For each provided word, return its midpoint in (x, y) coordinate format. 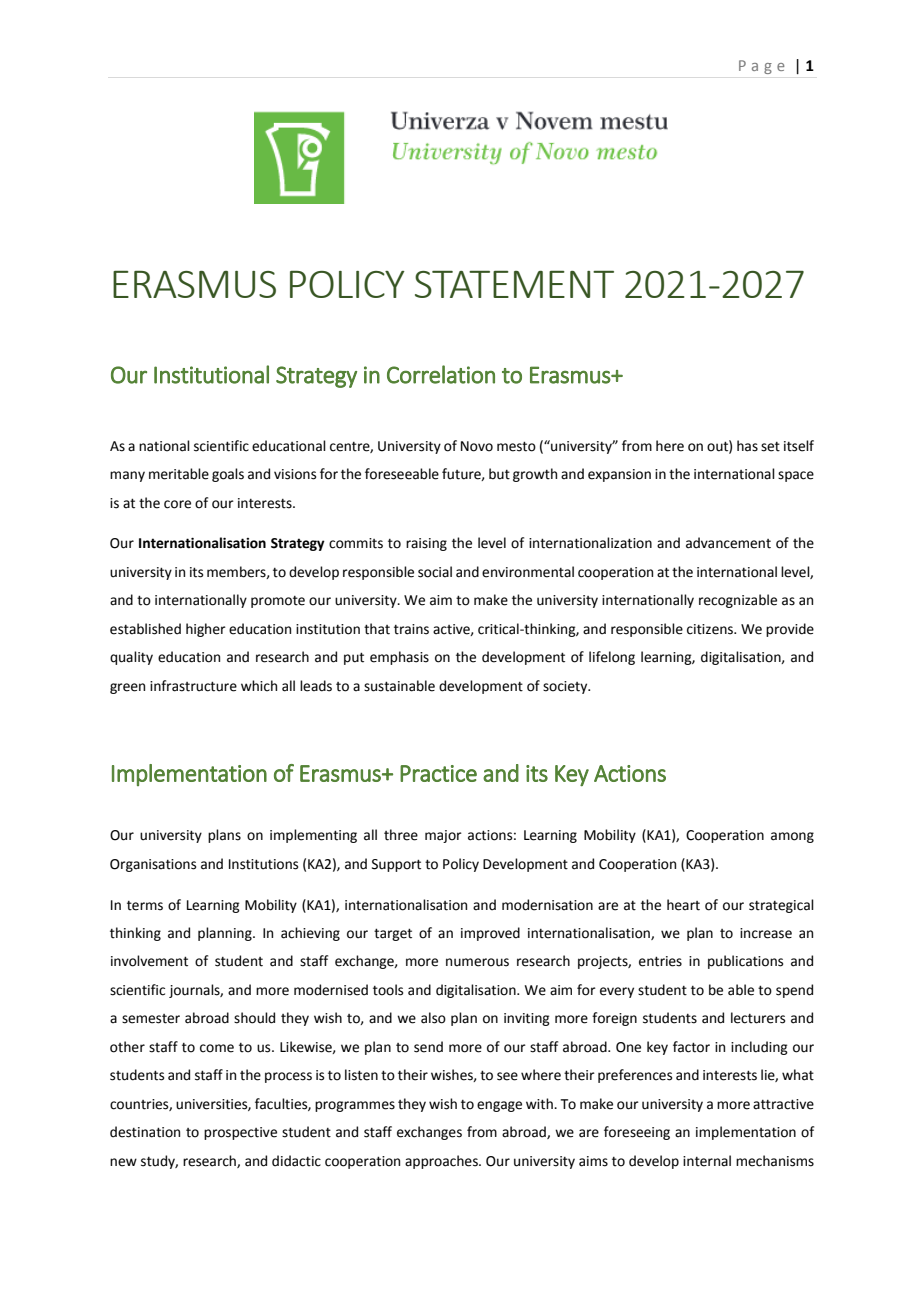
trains (411, 629)
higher (206, 630)
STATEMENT (514, 284)
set (770, 447)
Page (761, 67)
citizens (711, 629)
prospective (240, 1133)
